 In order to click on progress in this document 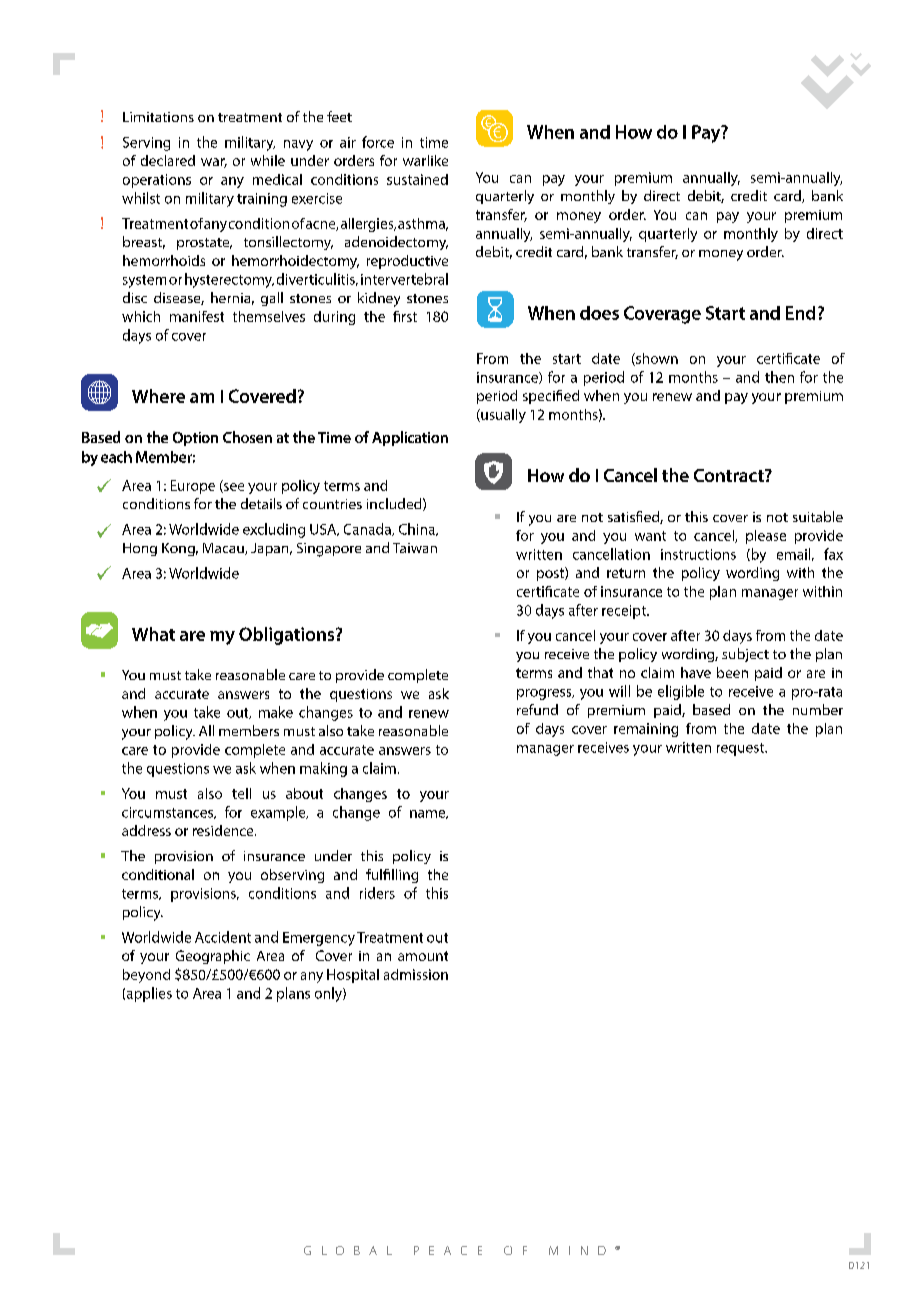, I will do `click(545, 694)`.
